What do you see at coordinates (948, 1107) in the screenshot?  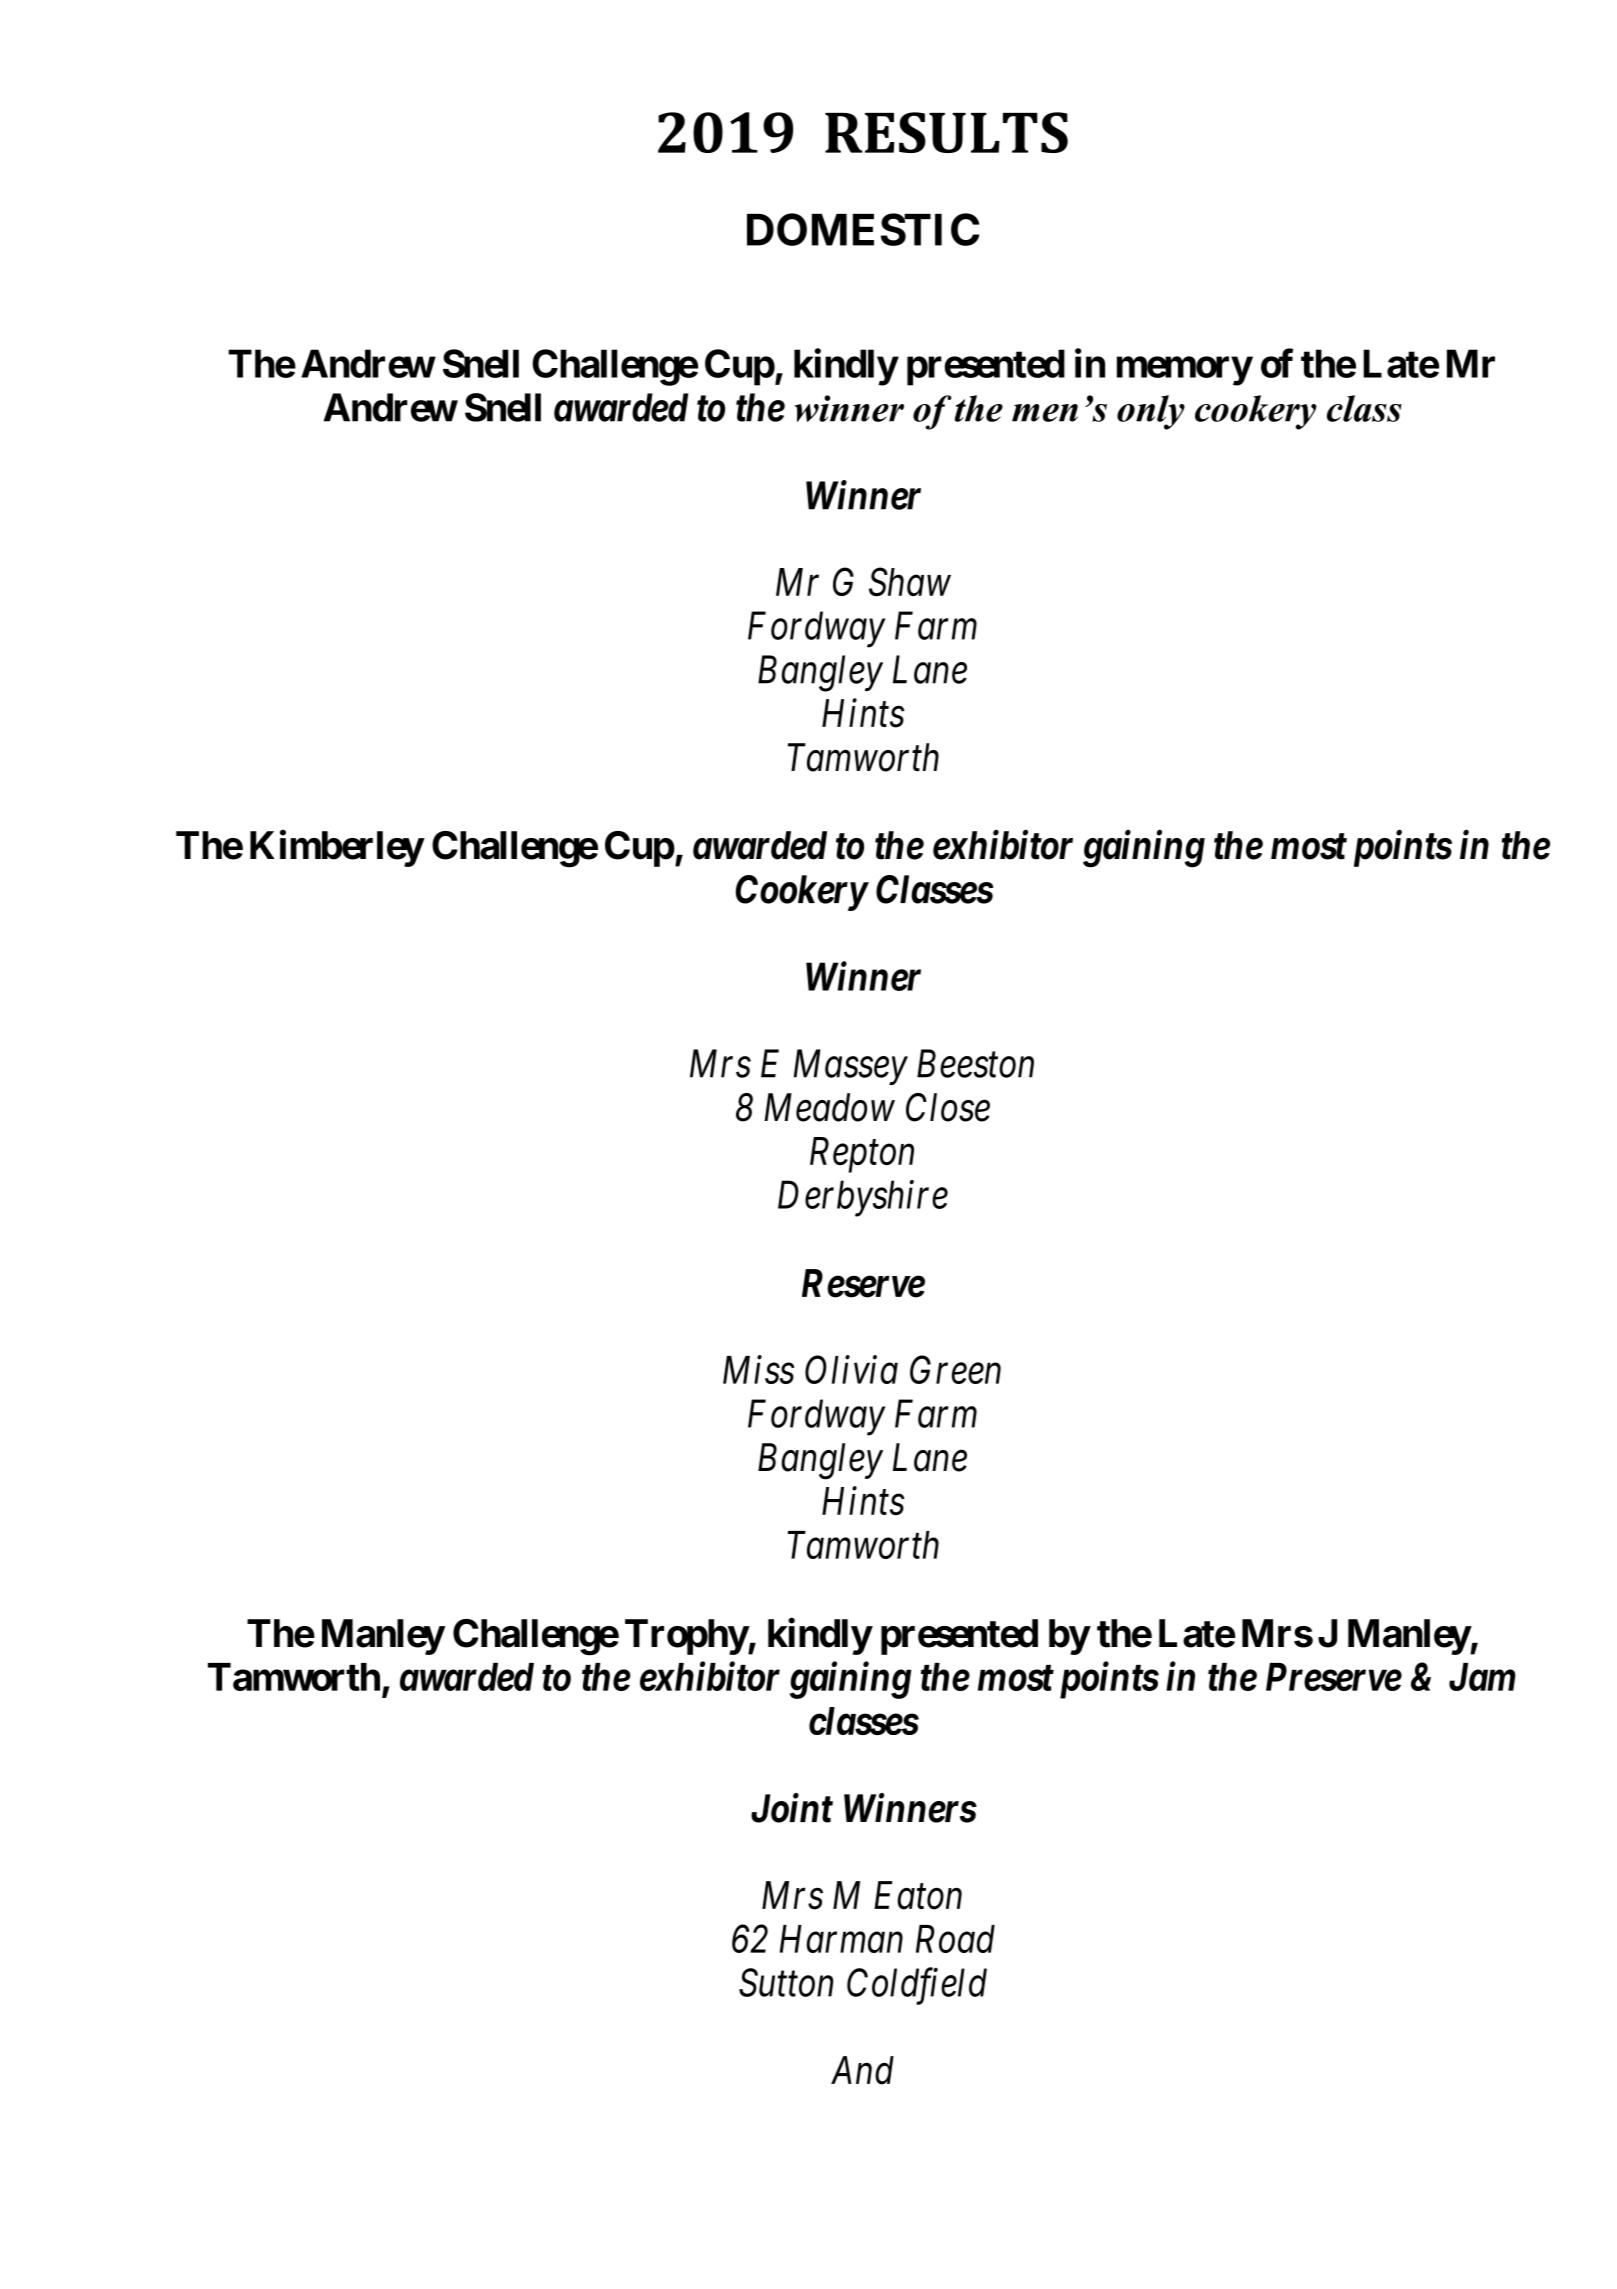 I see `Close` at bounding box center [948, 1107].
